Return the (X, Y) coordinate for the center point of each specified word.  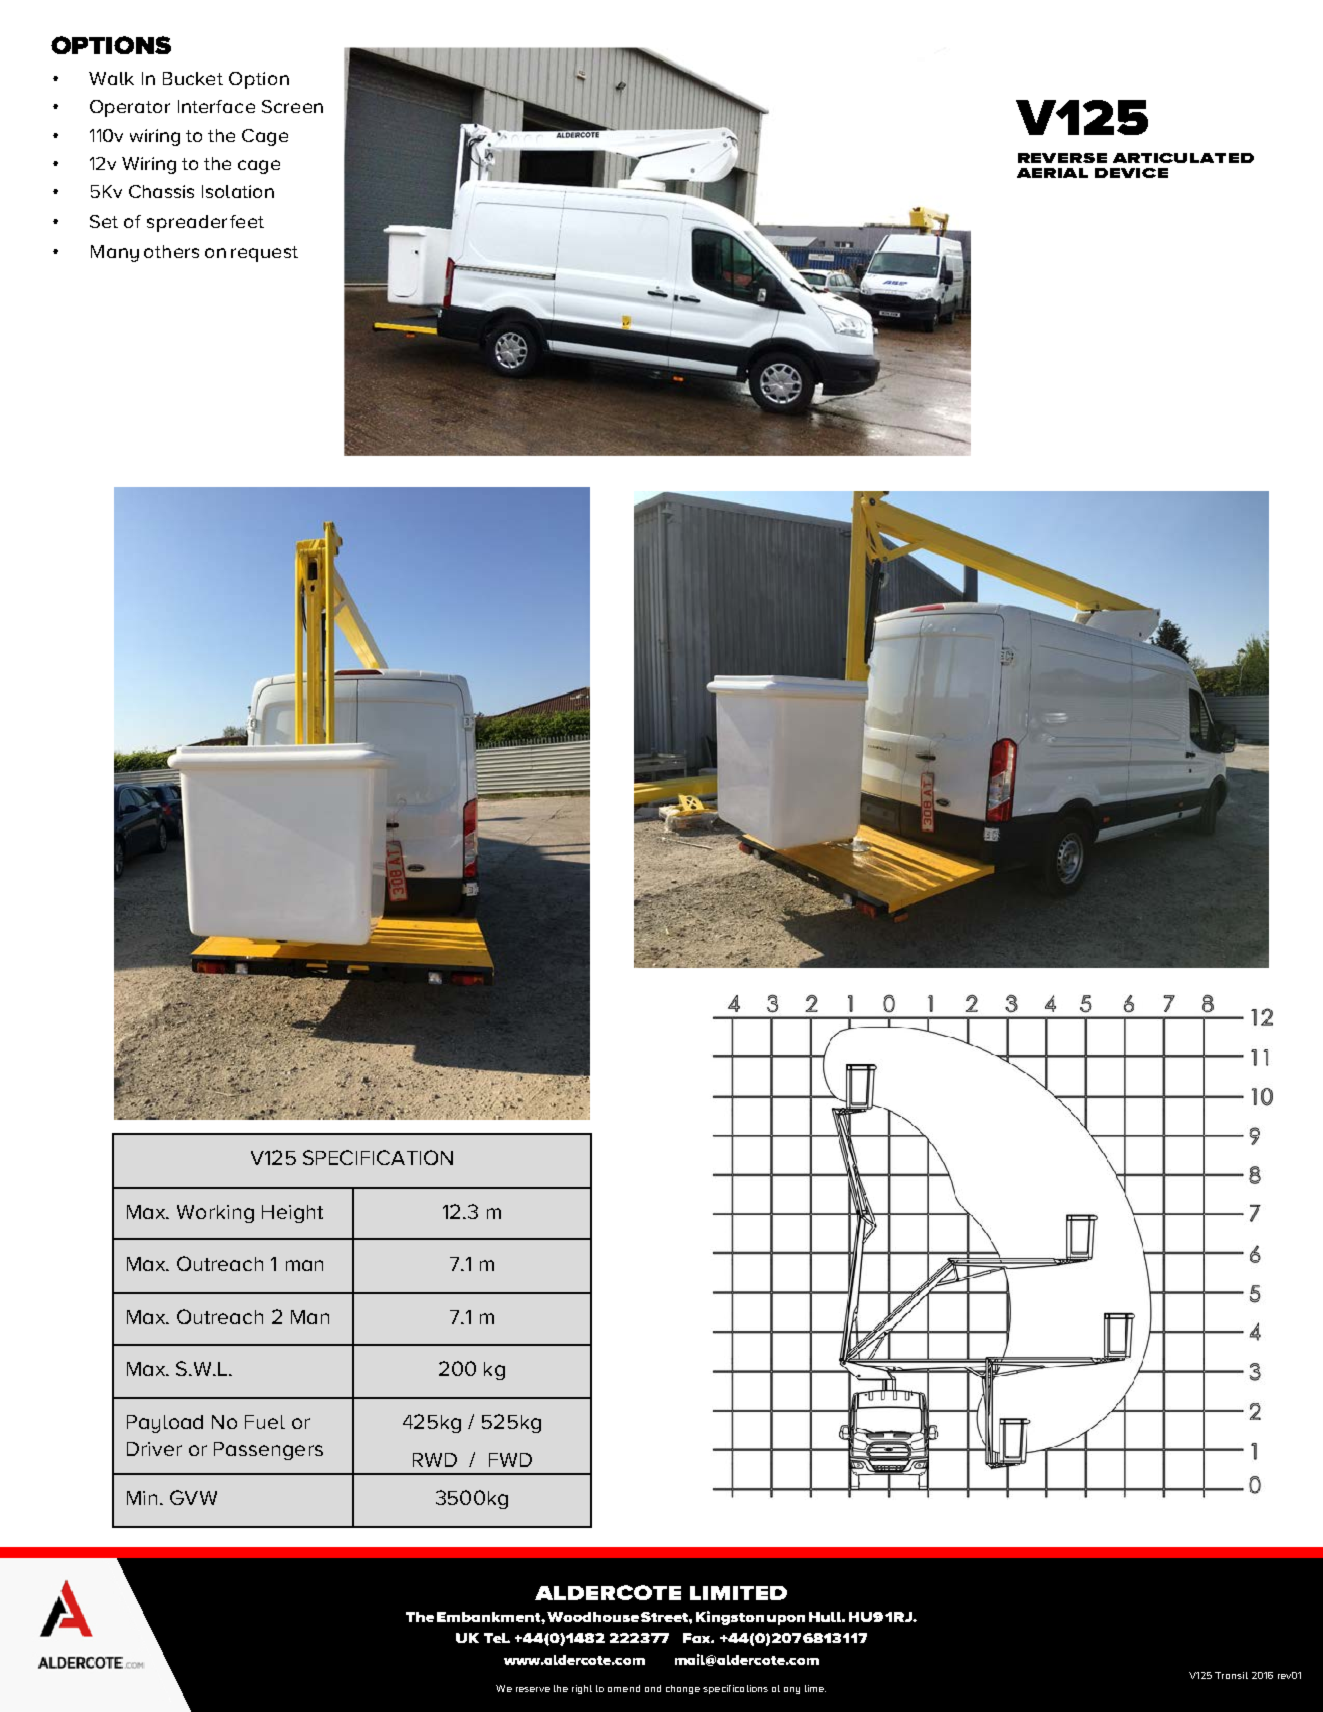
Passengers (268, 1451)
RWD (435, 1460)
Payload (165, 1424)
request (264, 254)
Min (142, 1498)
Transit (1231, 1675)
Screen (292, 106)
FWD (510, 1460)
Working (215, 1214)
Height (292, 1214)
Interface (216, 106)
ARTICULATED (1183, 158)
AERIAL (1052, 173)
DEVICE (1131, 173)
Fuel (265, 1422)
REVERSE (1062, 158)
